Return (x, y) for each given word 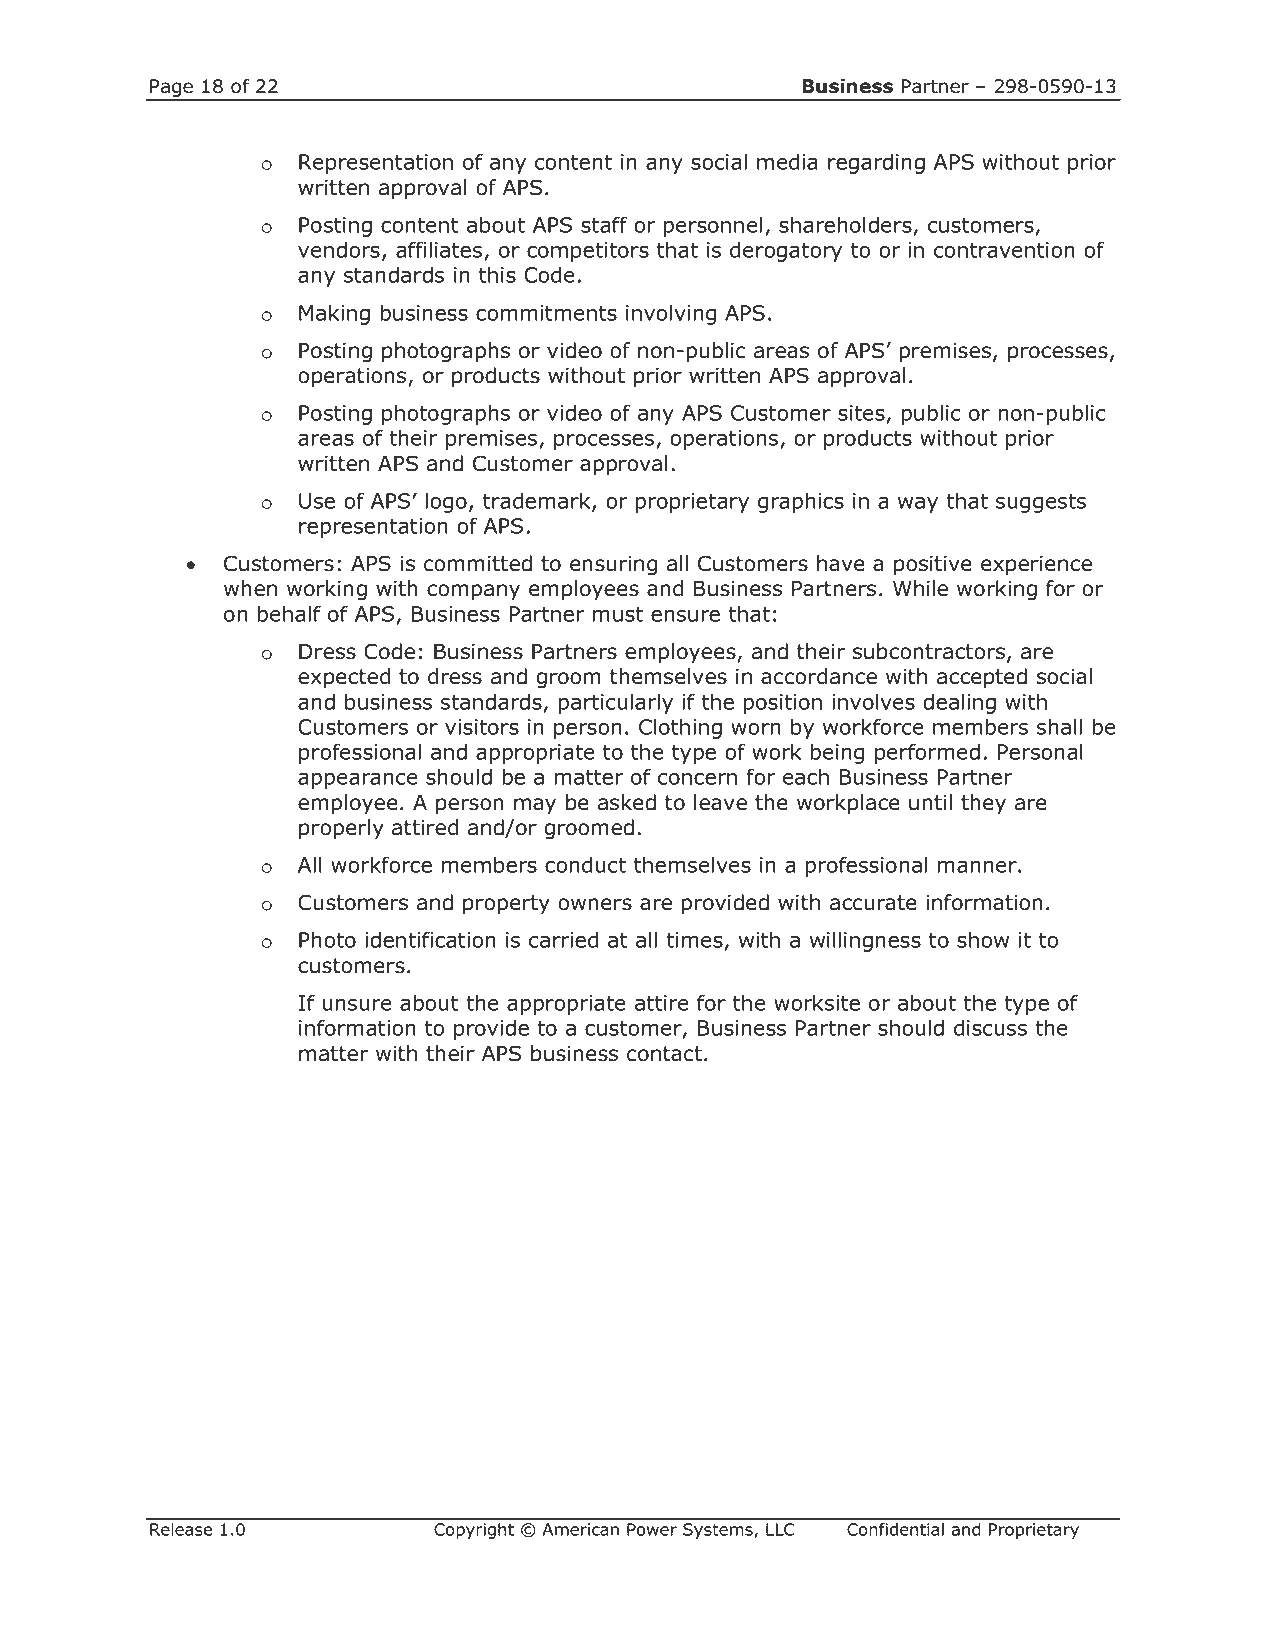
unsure (357, 1005)
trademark (538, 501)
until (930, 802)
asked (627, 802)
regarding (876, 163)
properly (341, 829)
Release (181, 1529)
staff (604, 224)
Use (317, 501)
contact (664, 1054)
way (918, 505)
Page (171, 89)
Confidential (895, 1529)
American (580, 1529)
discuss (990, 1027)
